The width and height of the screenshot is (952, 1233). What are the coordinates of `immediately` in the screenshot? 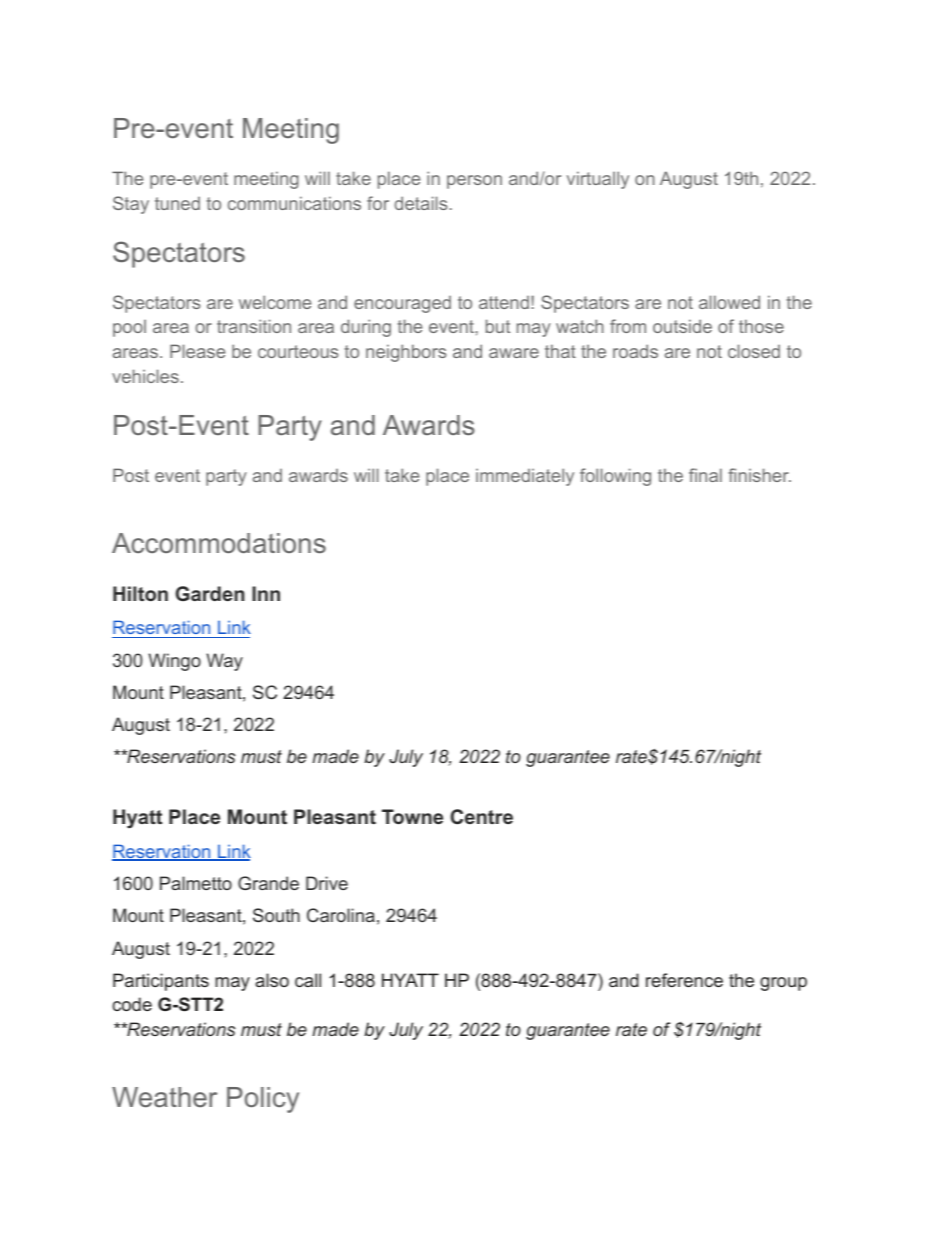 It's located at (525, 477).
